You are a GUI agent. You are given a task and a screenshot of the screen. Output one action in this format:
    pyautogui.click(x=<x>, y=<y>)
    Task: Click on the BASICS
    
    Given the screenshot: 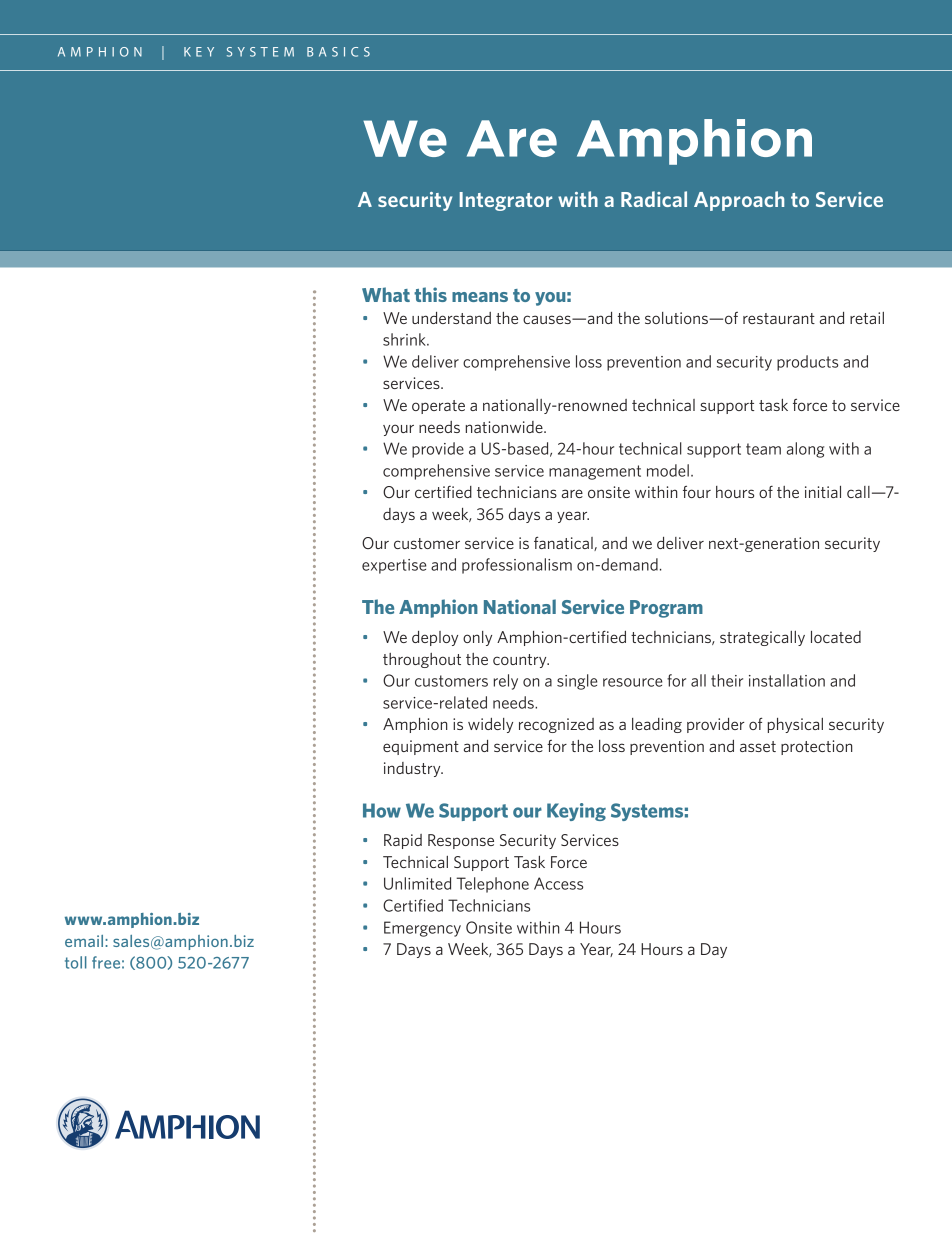 What is the action you would take?
    pyautogui.click(x=338, y=52)
